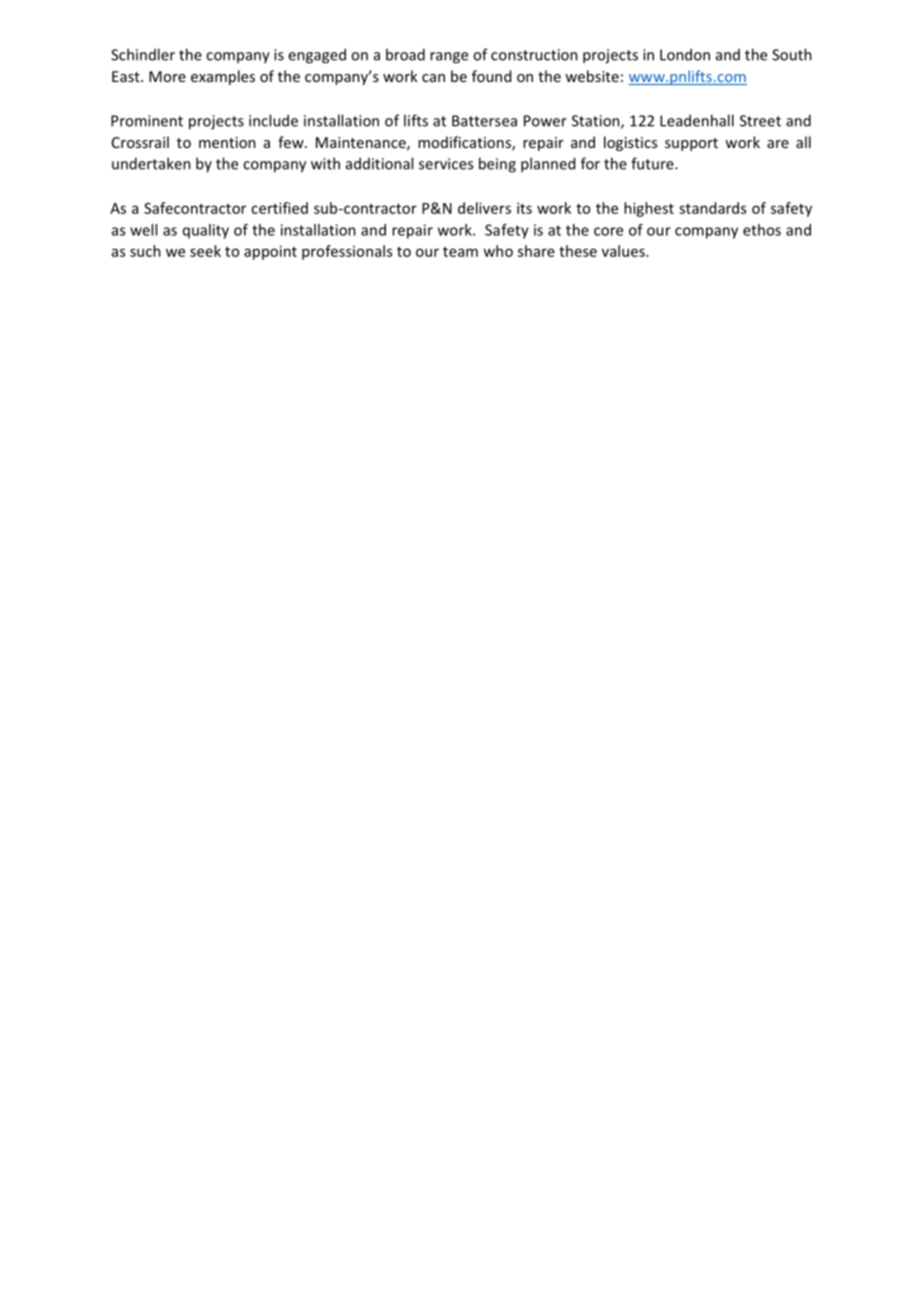  Describe the element at coordinates (624, 251) in the screenshot. I see `values` at that location.
